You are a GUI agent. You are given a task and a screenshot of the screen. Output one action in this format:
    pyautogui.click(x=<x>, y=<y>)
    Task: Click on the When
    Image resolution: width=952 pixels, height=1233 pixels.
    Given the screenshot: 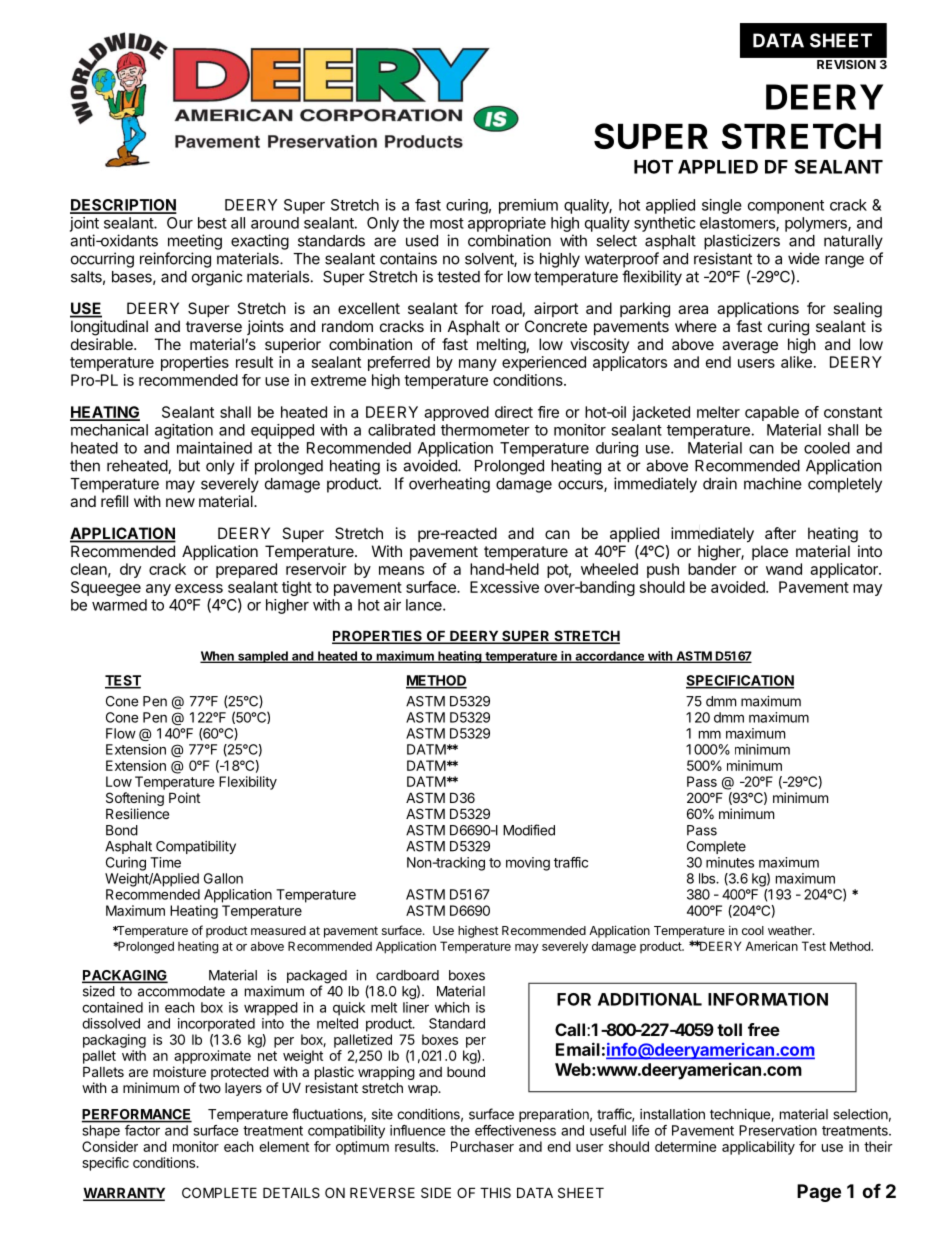 What is the action you would take?
    pyautogui.click(x=218, y=657)
